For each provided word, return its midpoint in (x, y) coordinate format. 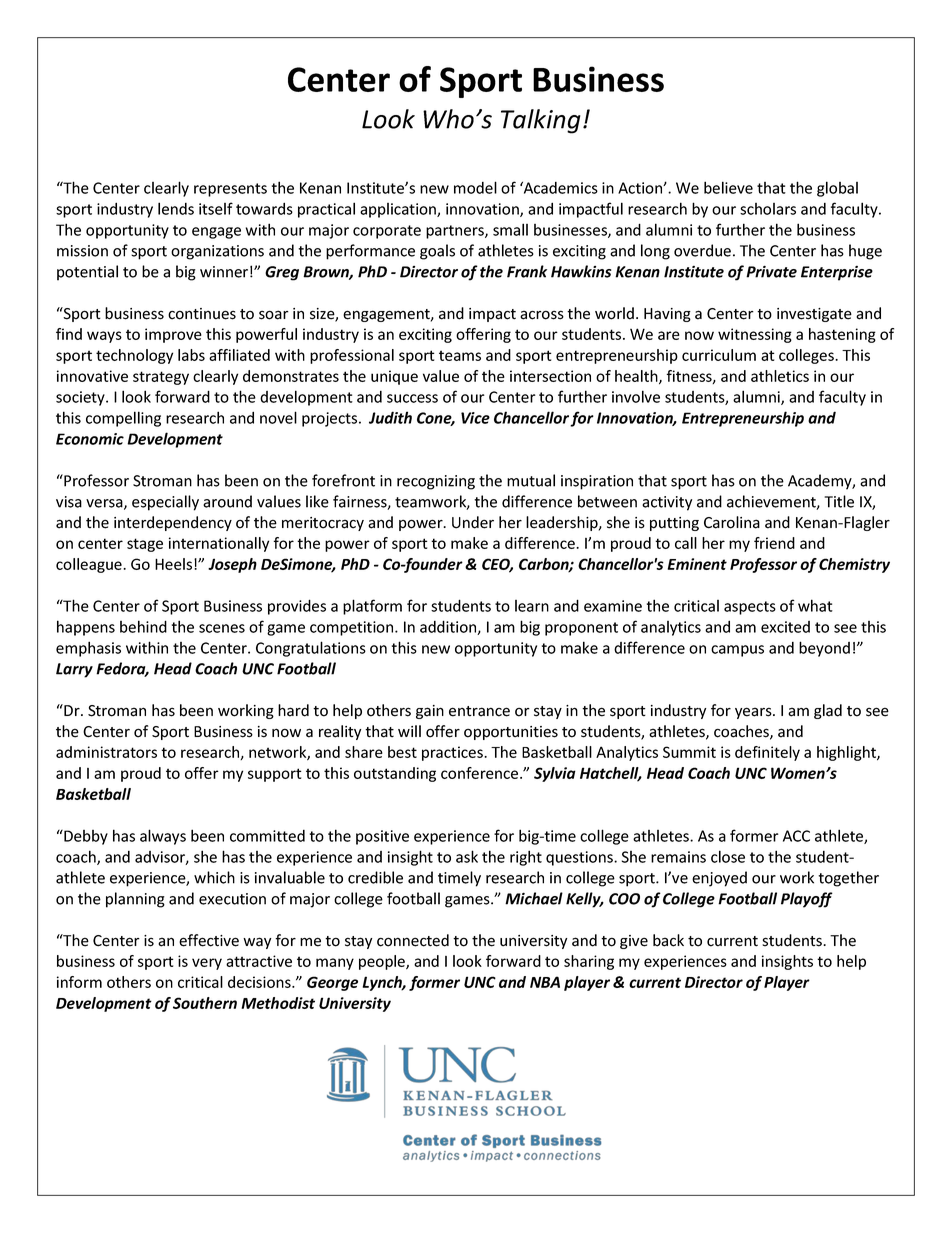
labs (191, 355)
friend (774, 543)
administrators (106, 752)
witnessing (755, 335)
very (207, 964)
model (475, 187)
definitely (767, 753)
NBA (545, 982)
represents (230, 190)
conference (481, 773)
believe (728, 187)
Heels (175, 564)
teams (460, 355)
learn (532, 606)
